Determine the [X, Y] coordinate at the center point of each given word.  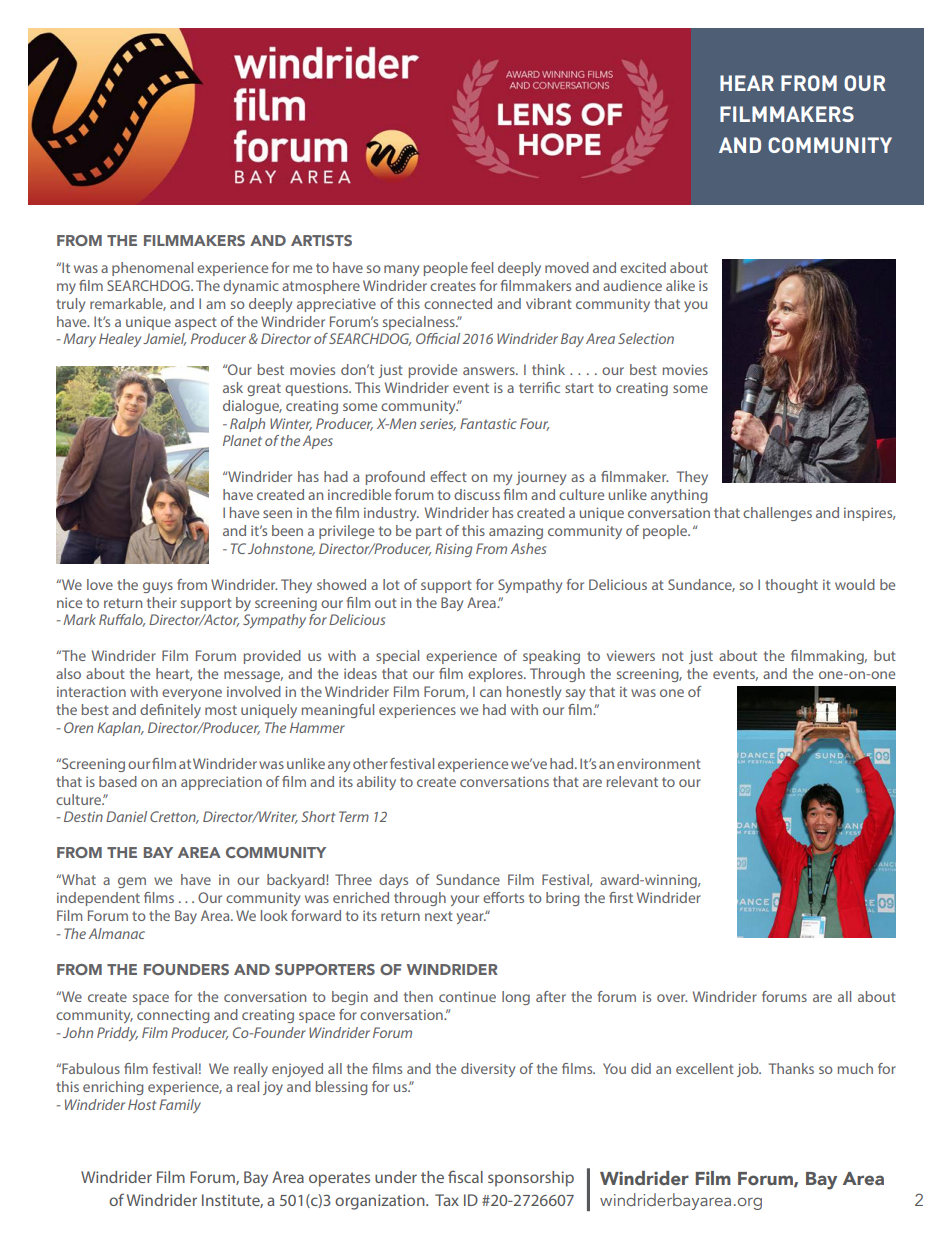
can [490, 693]
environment [659, 763]
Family [180, 1106]
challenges [777, 514]
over [672, 998]
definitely [170, 711]
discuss [477, 494]
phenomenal [152, 269]
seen [277, 514]
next [439, 916]
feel [482, 267]
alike [680, 285]
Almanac [117, 933]
